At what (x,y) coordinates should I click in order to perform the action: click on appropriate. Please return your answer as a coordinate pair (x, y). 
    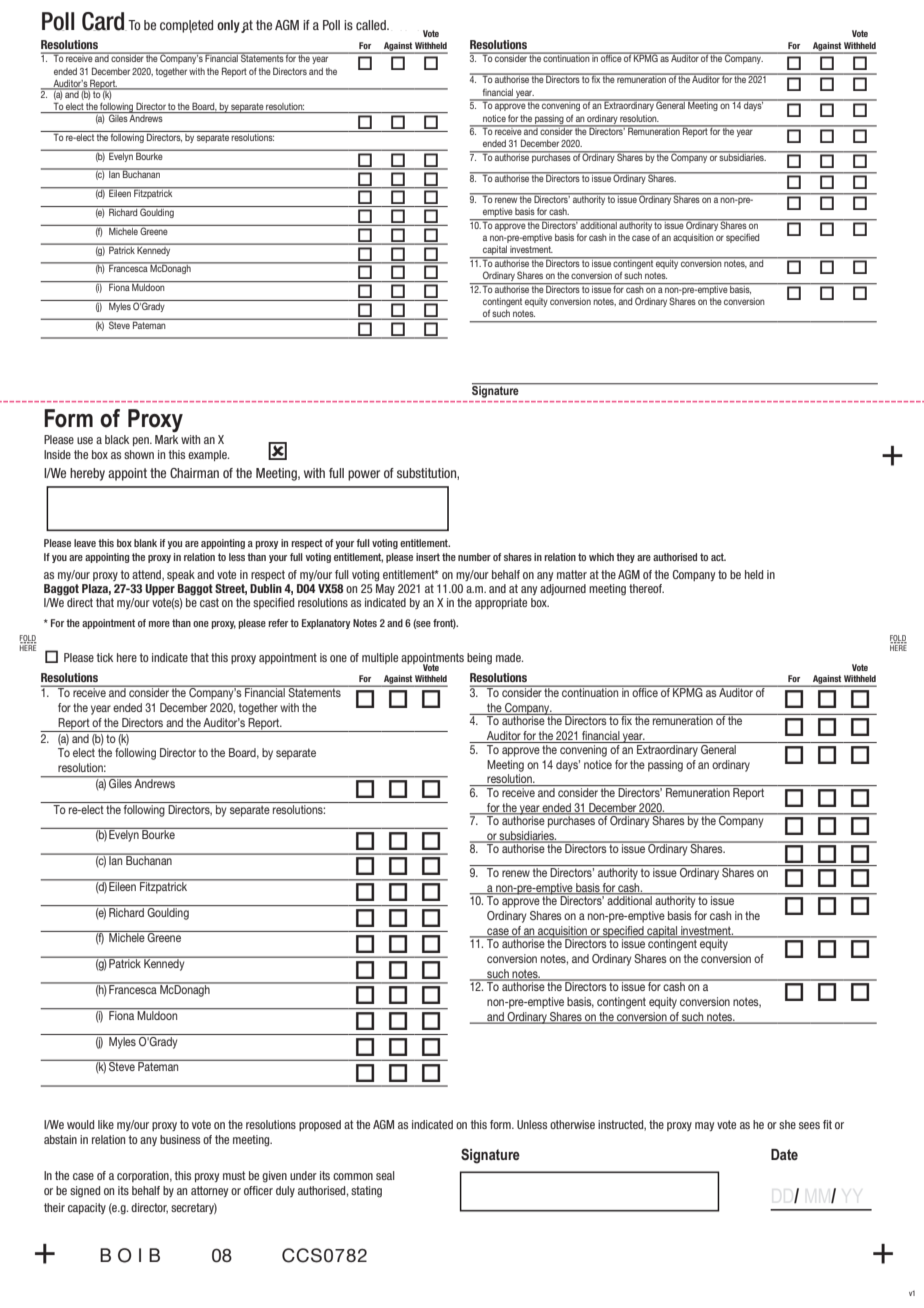
    Looking at the image, I should click on (501, 603).
